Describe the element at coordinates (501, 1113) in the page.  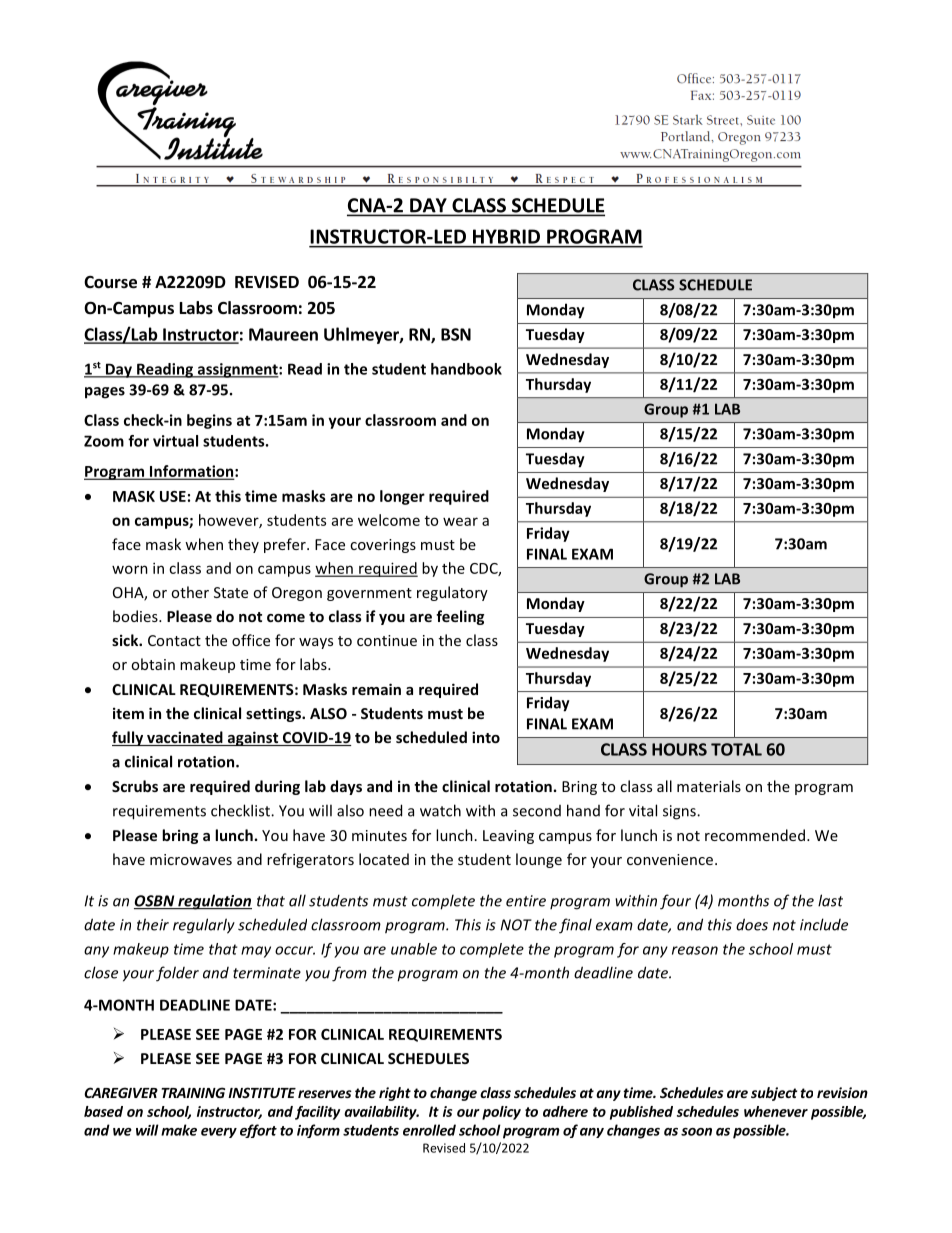
I see `policy` at that location.
